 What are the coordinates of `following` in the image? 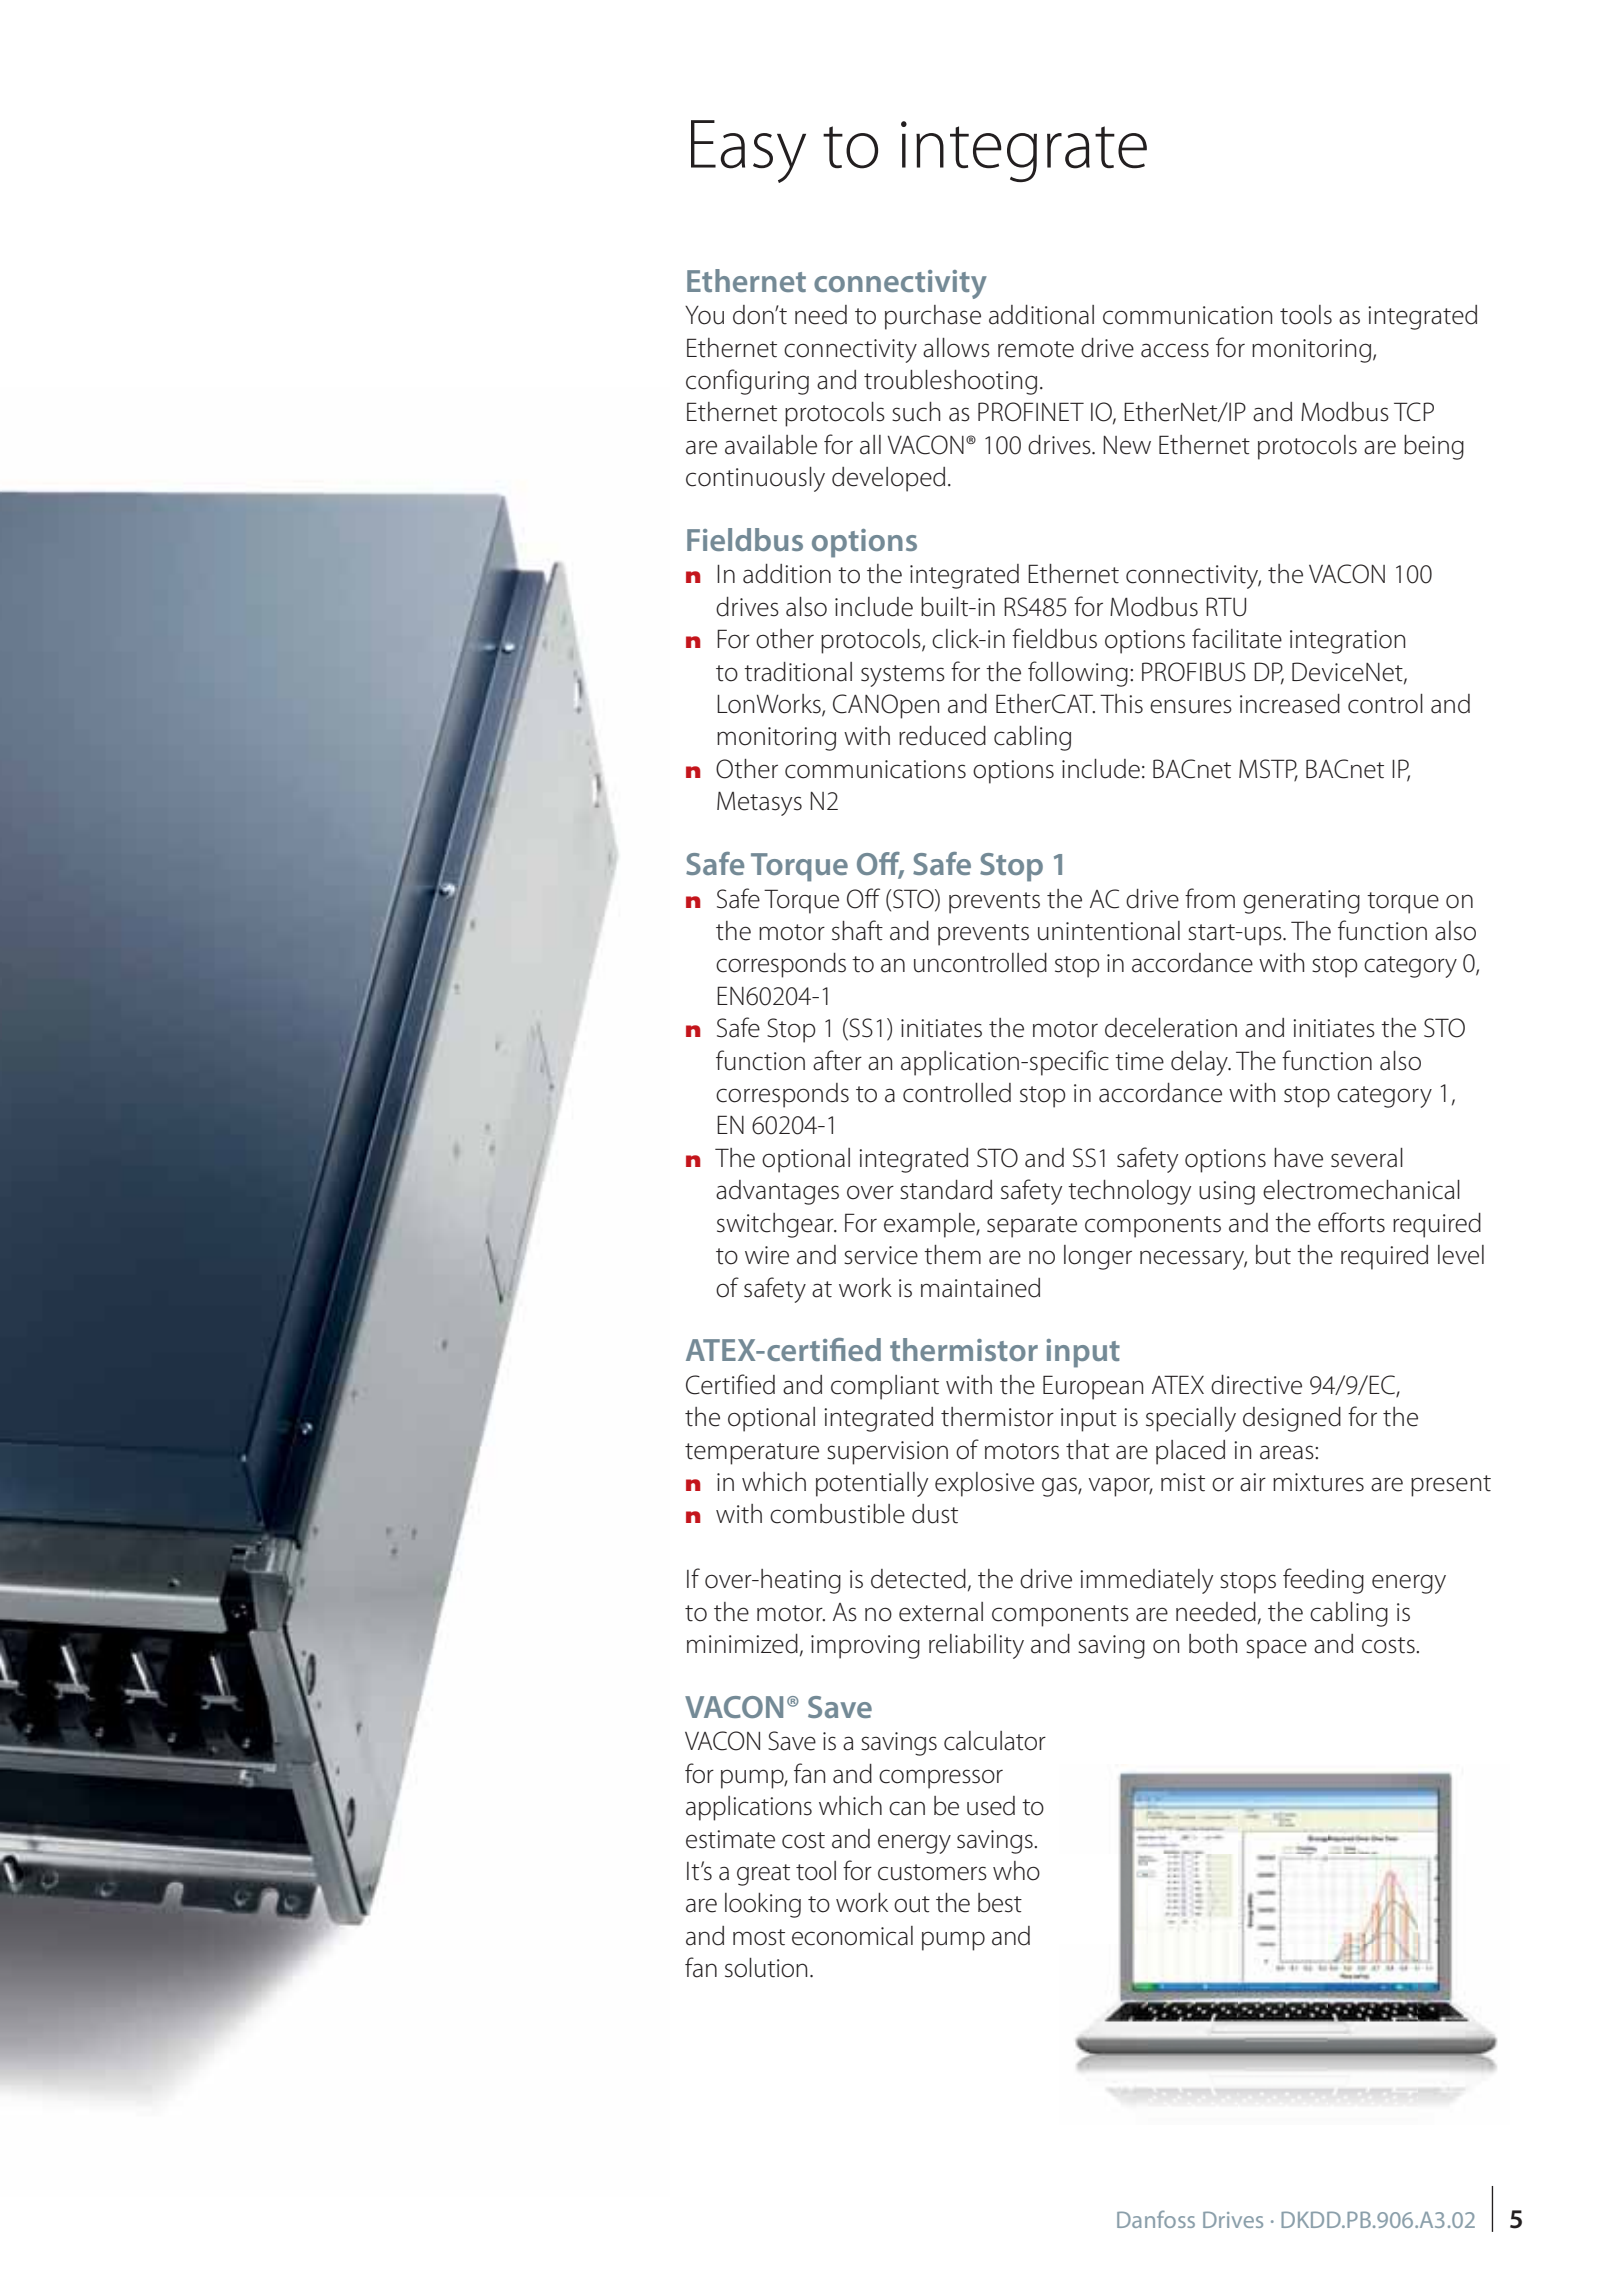 It's located at (1078, 674).
